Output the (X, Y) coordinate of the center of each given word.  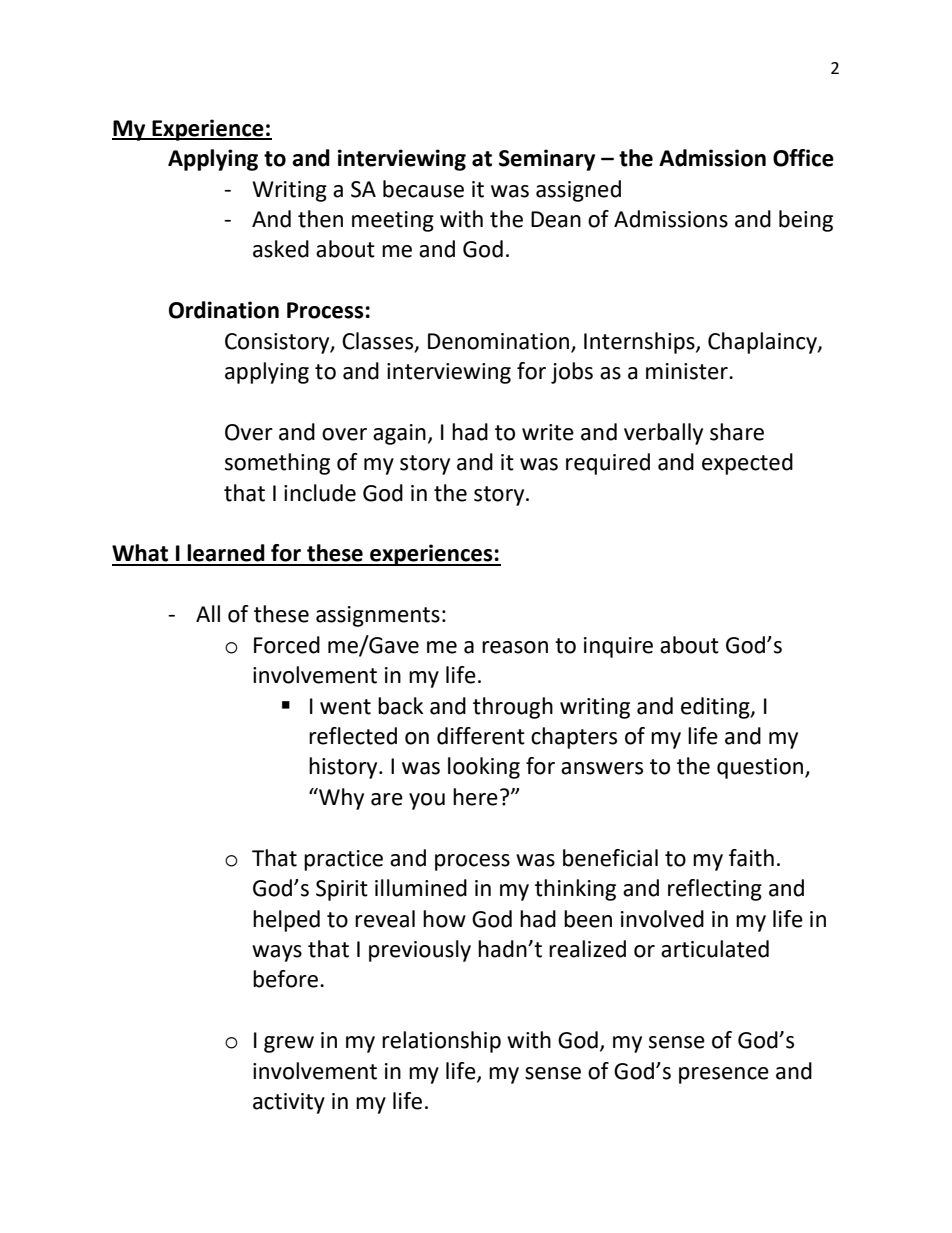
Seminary (547, 160)
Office (803, 158)
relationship (441, 1042)
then (320, 219)
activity (289, 1103)
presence (724, 1075)
